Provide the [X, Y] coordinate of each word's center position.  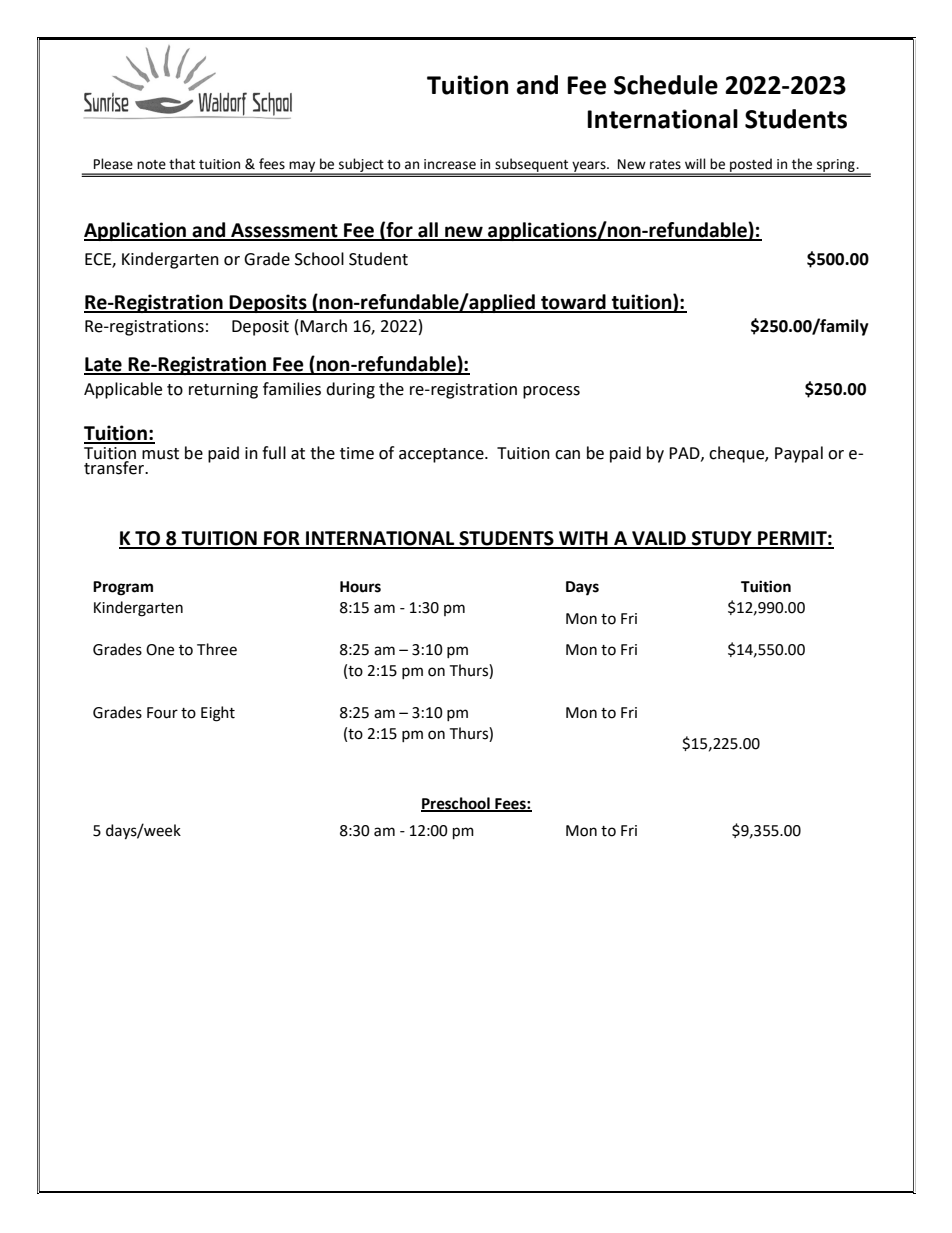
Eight [218, 714]
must [160, 454]
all [428, 231]
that [182, 164]
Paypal [799, 454]
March [323, 326]
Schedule [666, 85]
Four [162, 713]
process [551, 392]
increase [450, 164]
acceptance [442, 455]
